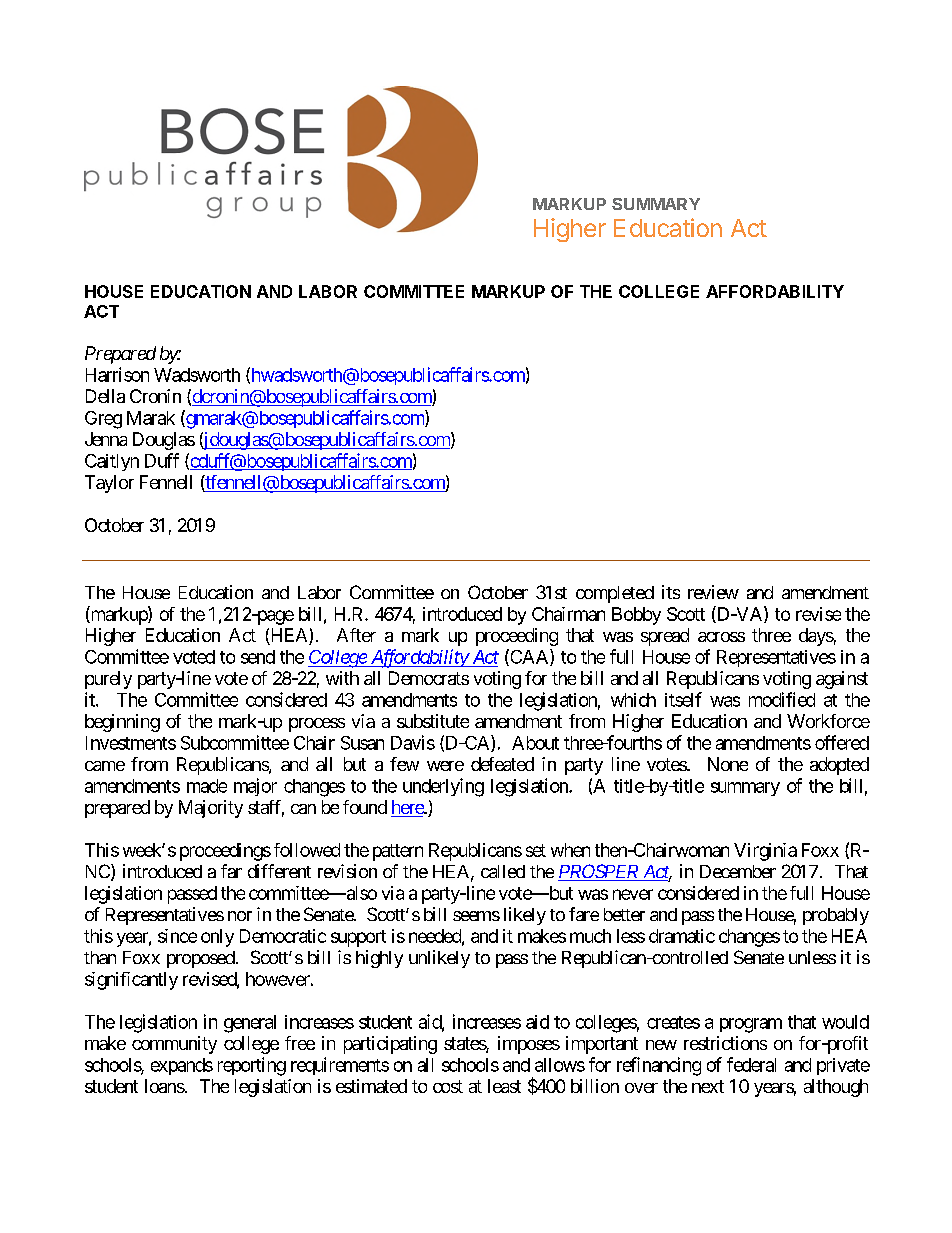 The width and height of the document is (952, 1233). Describe the element at coordinates (122, 723) in the document. I see `beginning` at that location.
